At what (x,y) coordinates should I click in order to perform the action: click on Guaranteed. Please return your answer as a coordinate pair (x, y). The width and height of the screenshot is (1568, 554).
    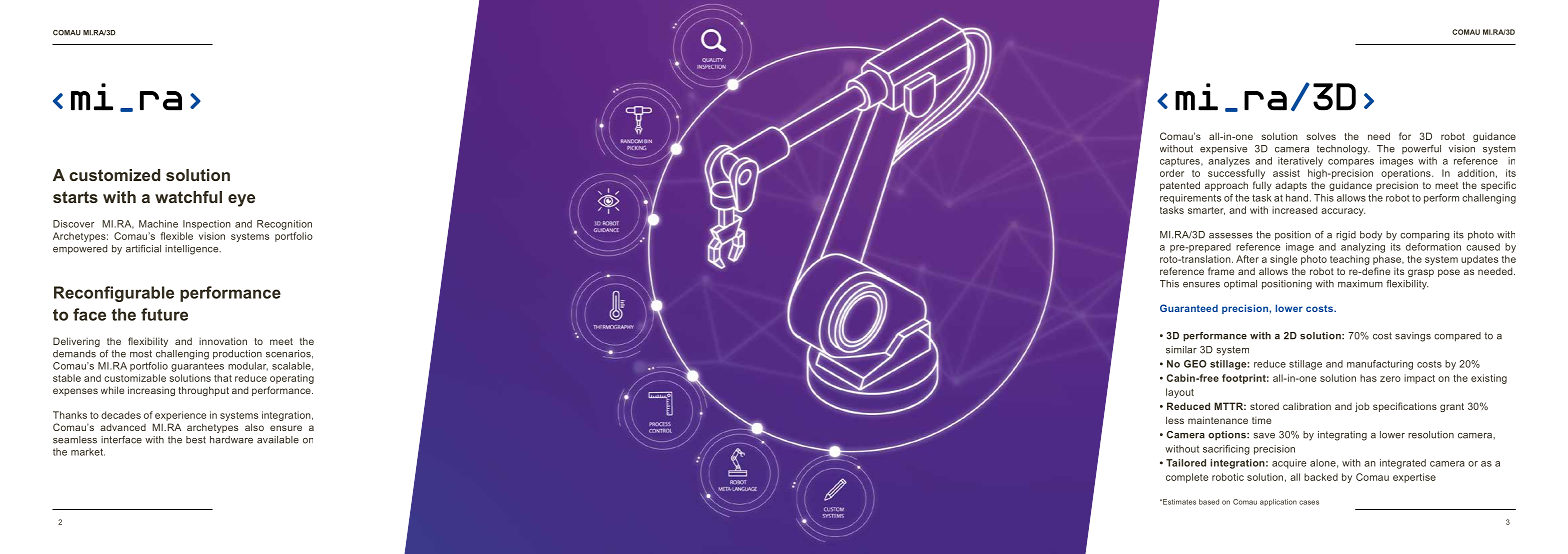
    Looking at the image, I should click on (1189, 308).
